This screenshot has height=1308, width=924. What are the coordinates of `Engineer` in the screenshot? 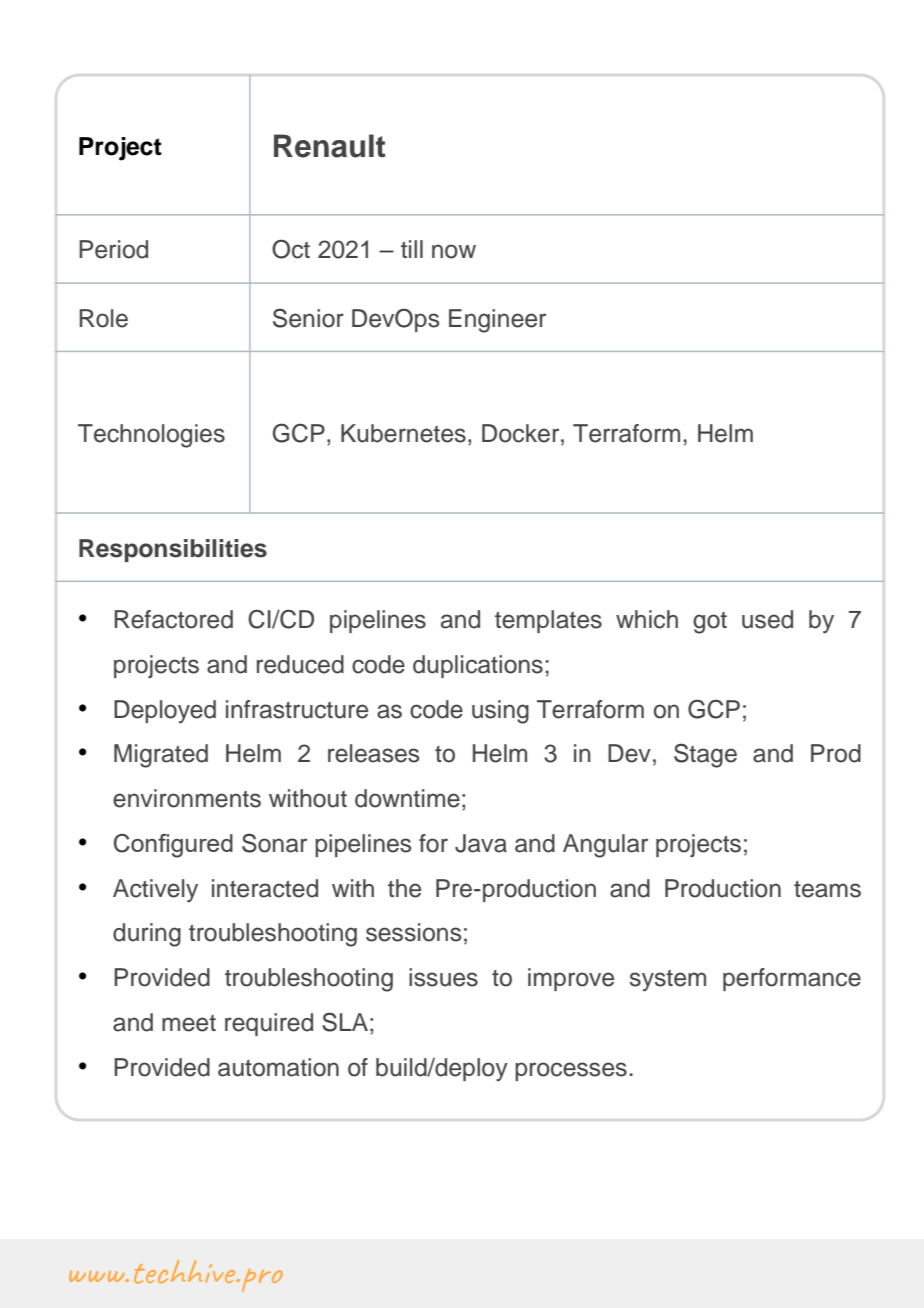 It's located at (497, 321).
